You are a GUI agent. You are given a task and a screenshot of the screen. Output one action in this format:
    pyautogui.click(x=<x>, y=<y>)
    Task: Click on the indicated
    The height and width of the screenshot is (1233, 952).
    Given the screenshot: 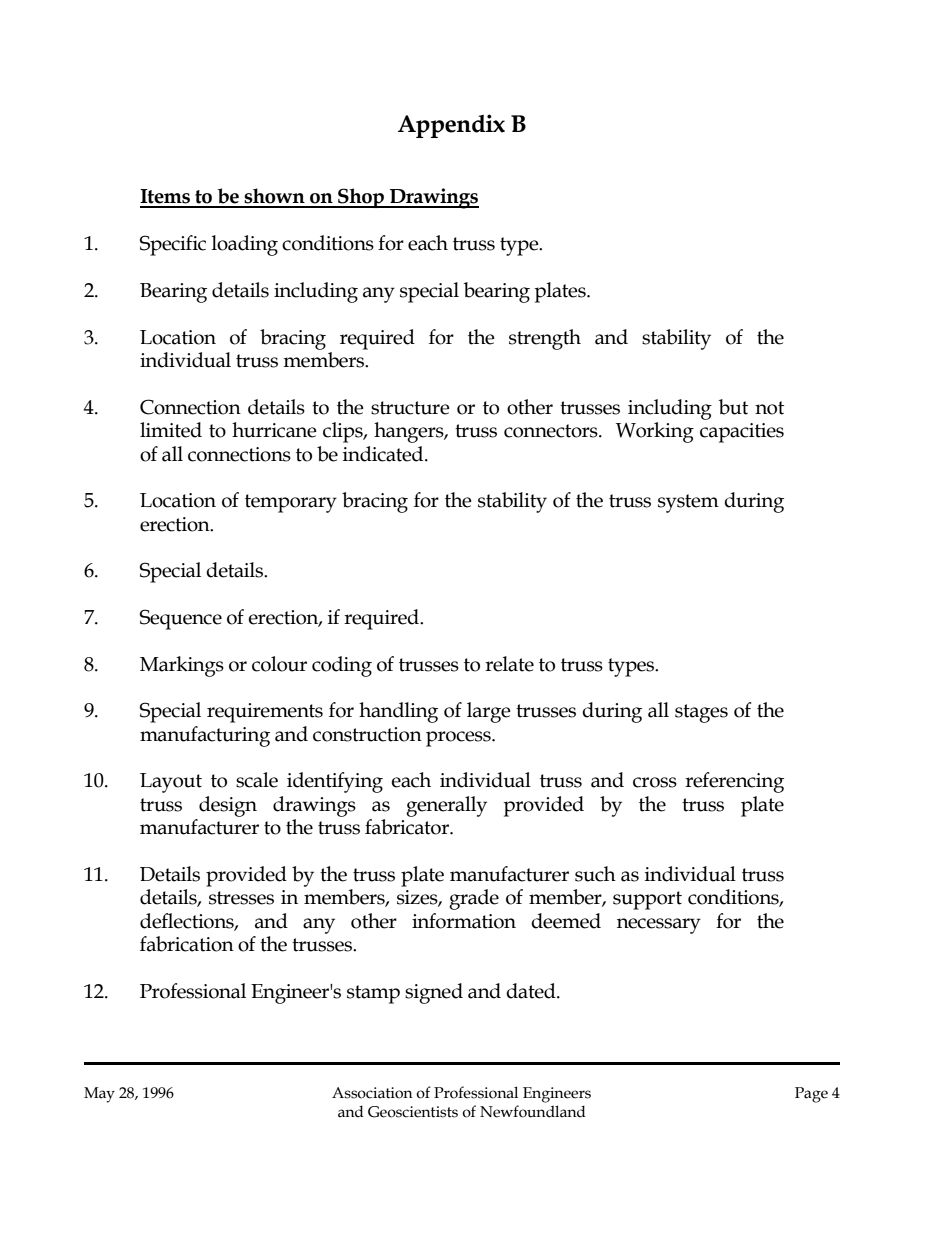 What is the action you would take?
    pyautogui.click(x=384, y=454)
